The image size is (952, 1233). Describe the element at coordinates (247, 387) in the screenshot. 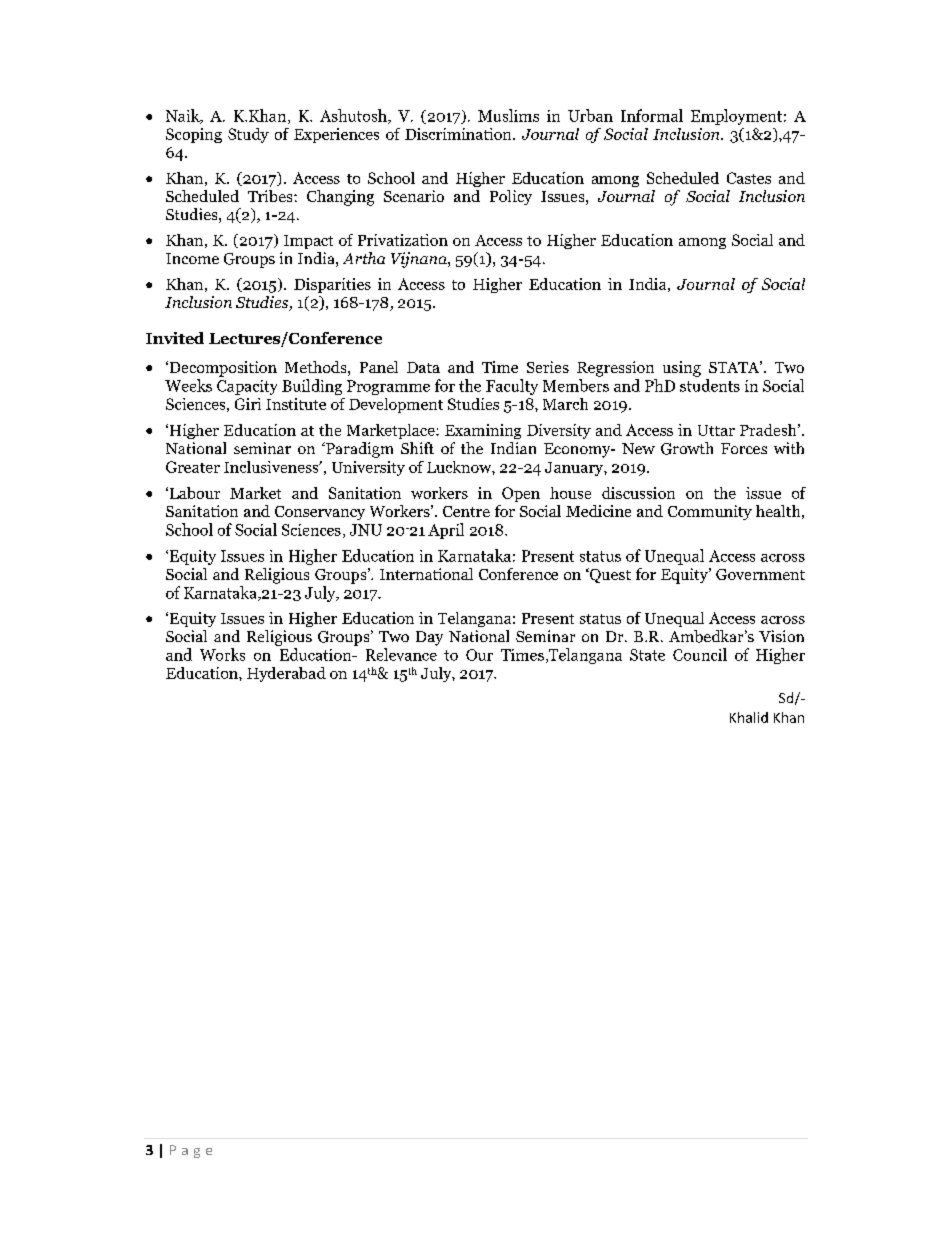

I see `Capacity` at that location.
